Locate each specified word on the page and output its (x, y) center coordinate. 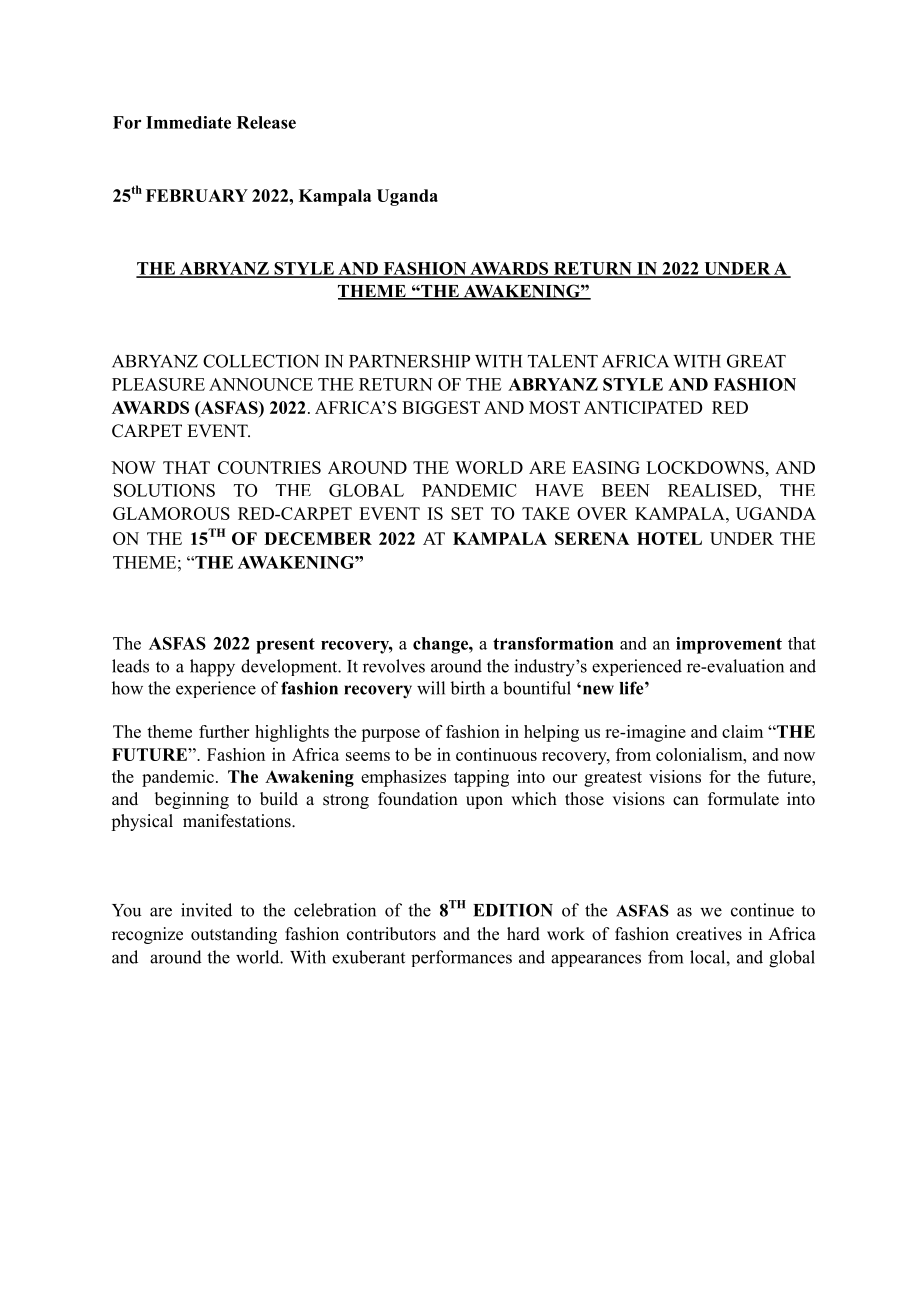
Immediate (188, 122)
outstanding (234, 935)
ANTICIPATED (643, 407)
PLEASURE (158, 384)
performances (461, 958)
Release (266, 122)
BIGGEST (441, 407)
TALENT (563, 361)
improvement (729, 645)
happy (212, 668)
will (431, 688)
